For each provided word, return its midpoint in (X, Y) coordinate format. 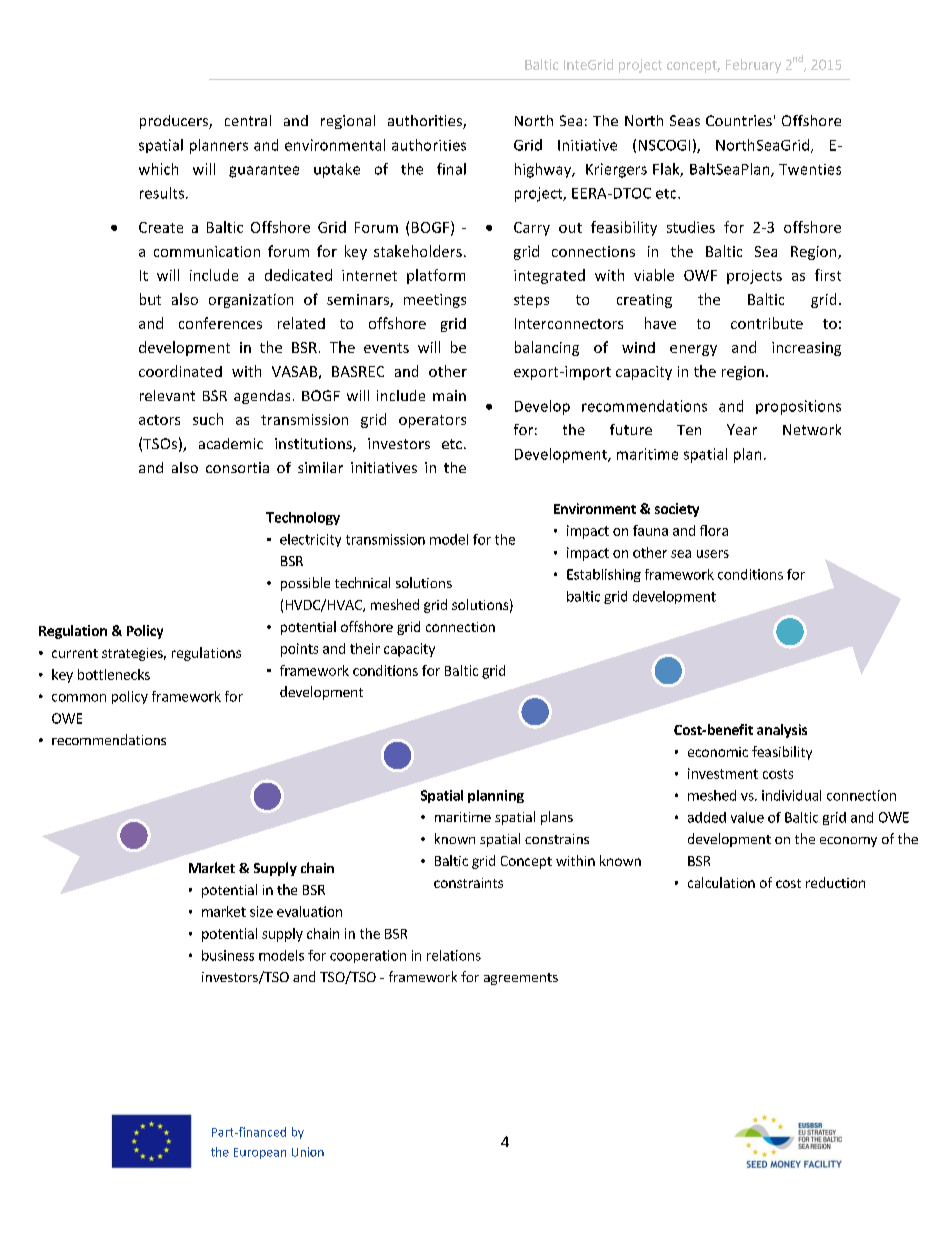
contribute (767, 323)
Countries (739, 120)
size (261, 911)
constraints (468, 883)
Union (308, 1152)
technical (362, 582)
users (713, 554)
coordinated (180, 371)
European (260, 1153)
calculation (721, 882)
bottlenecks (114, 674)
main (449, 395)
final (451, 169)
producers (175, 122)
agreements (521, 979)
